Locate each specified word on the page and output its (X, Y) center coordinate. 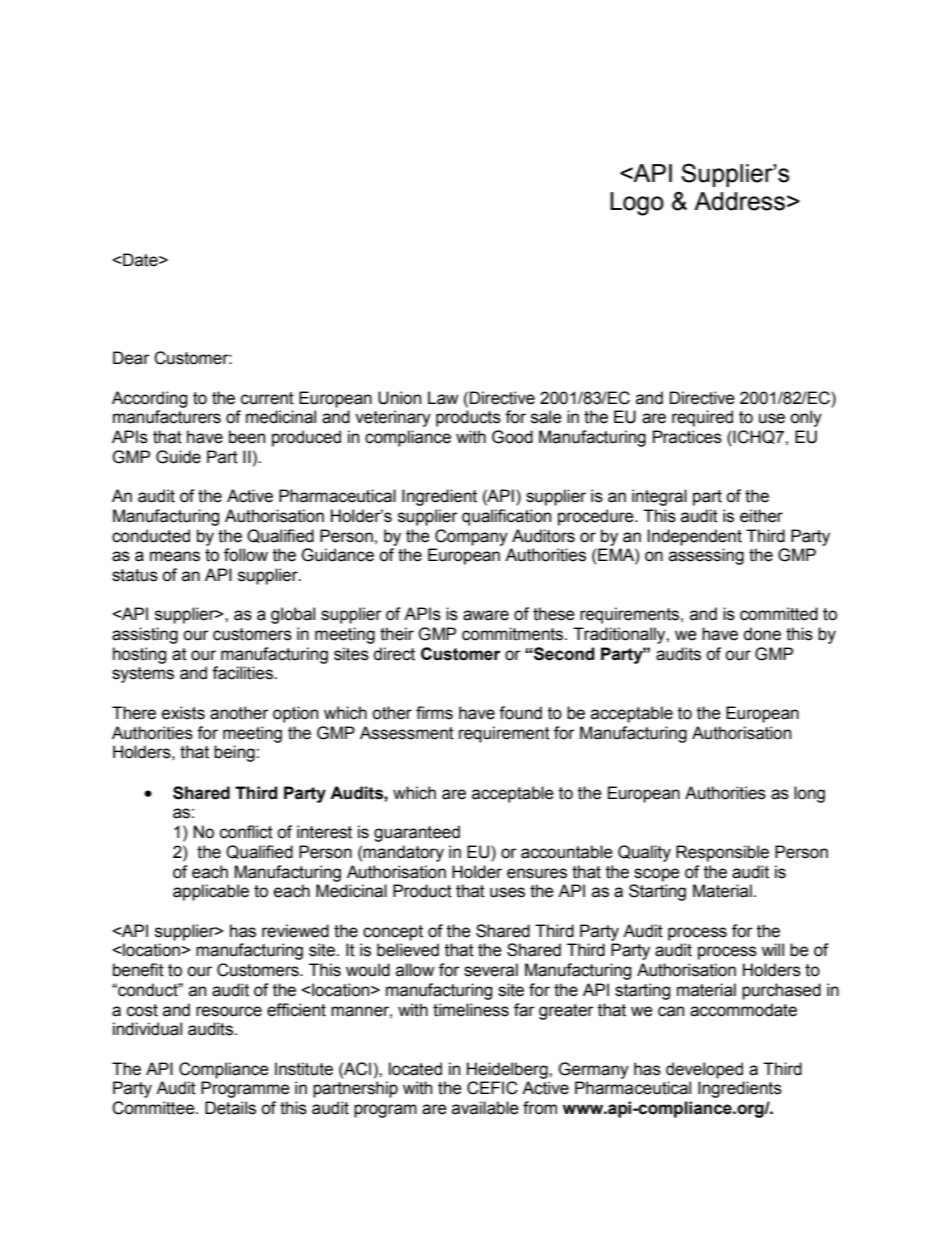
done (762, 634)
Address (739, 201)
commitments (514, 634)
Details (230, 1108)
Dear (131, 358)
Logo (637, 204)
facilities (243, 673)
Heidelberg (508, 1070)
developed (704, 1070)
